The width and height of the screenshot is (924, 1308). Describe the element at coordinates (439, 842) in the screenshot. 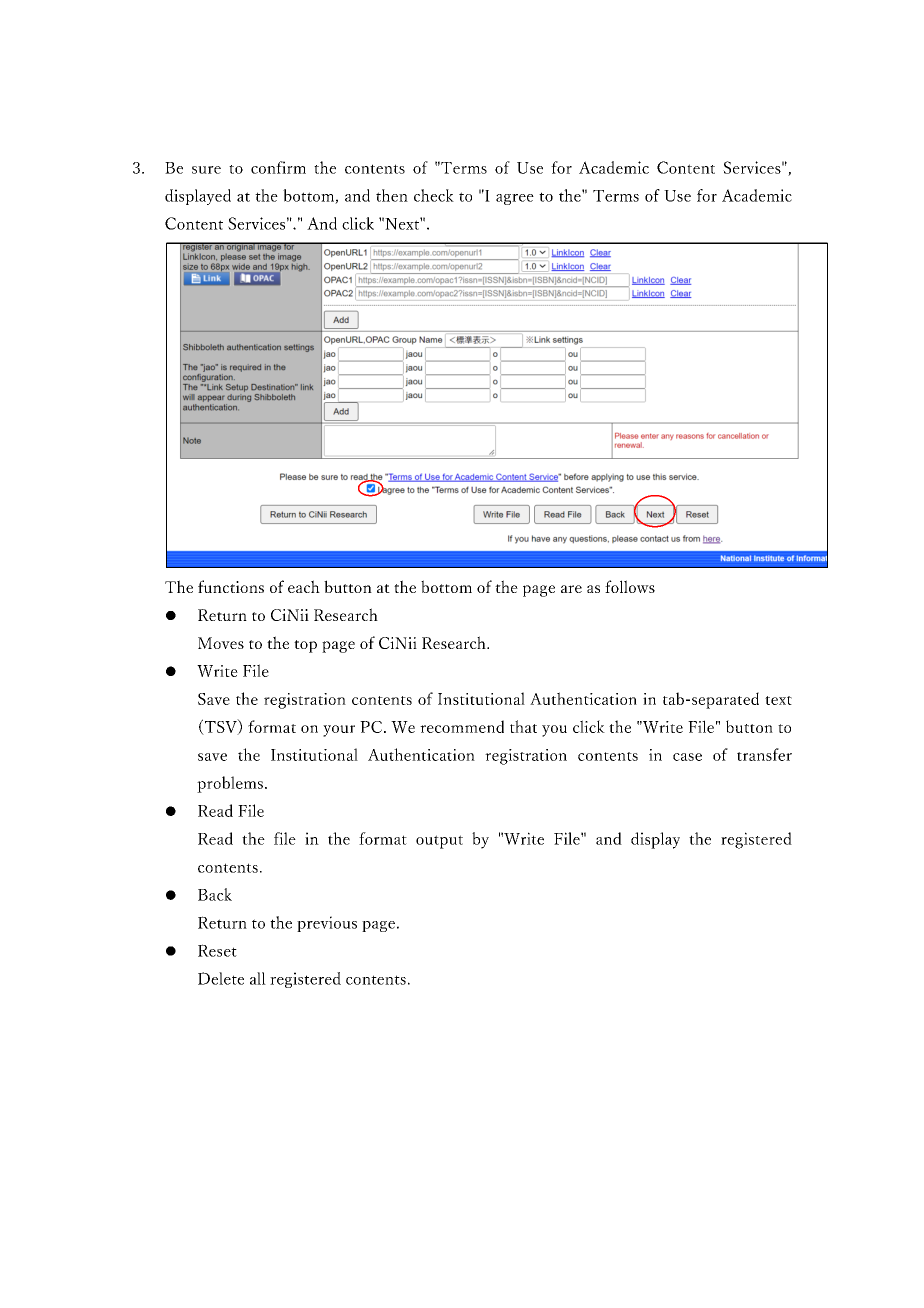

I see `output` at that location.
